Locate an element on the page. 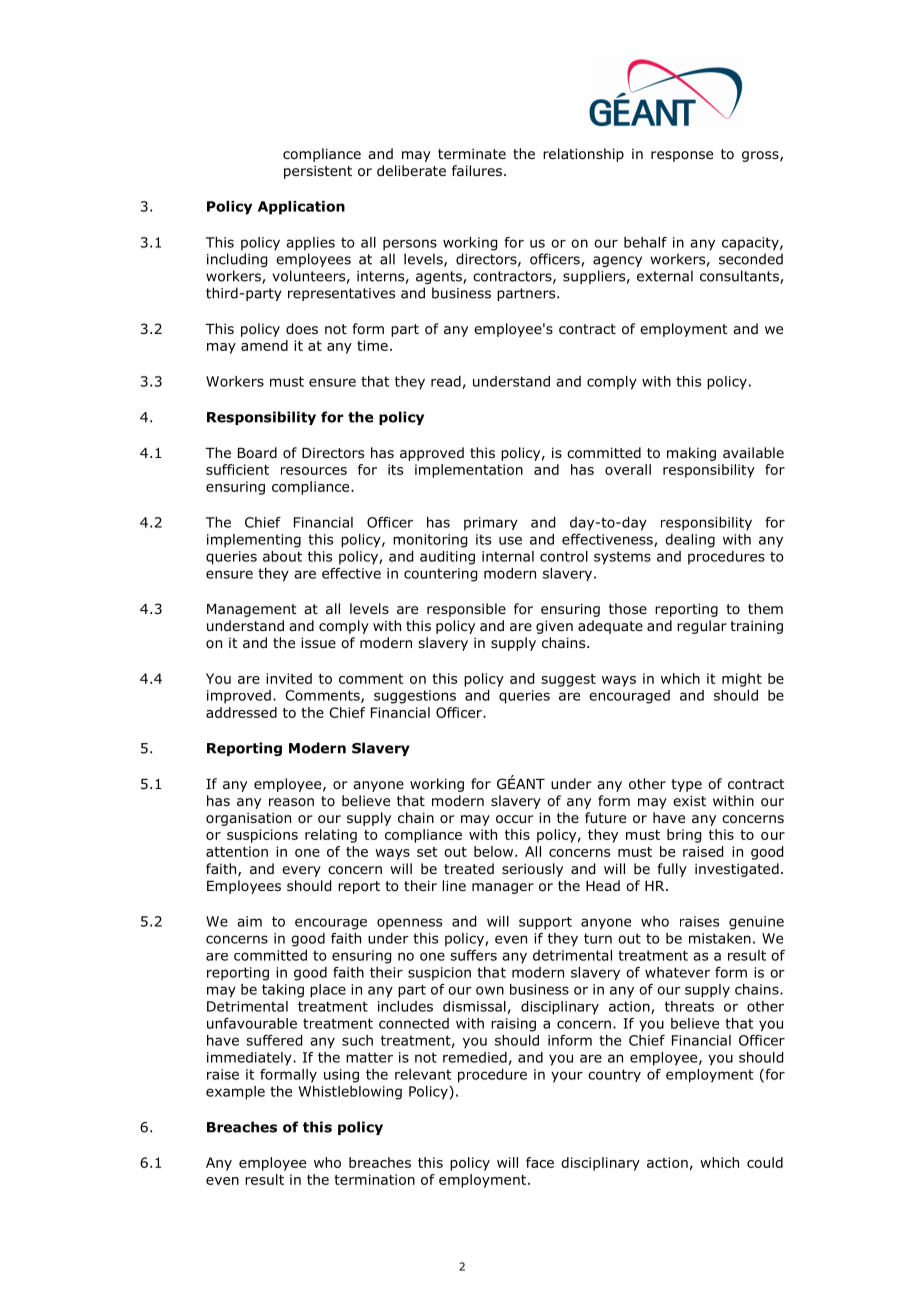  invited is located at coordinates (289, 678).
